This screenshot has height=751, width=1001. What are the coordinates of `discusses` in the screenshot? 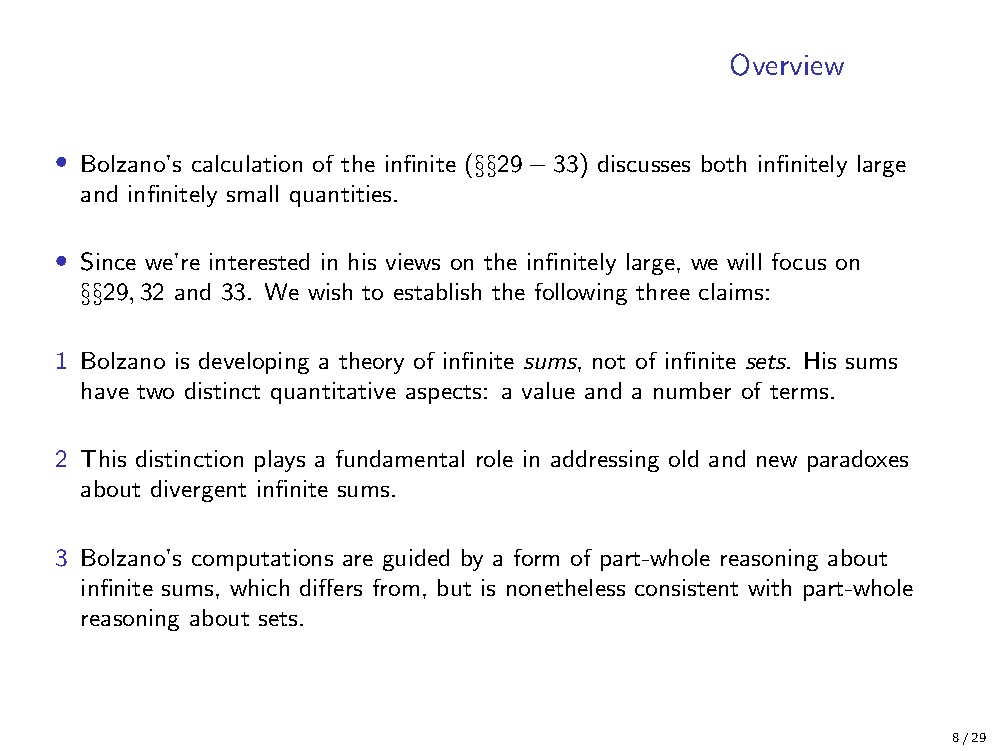 It's located at (644, 163).
